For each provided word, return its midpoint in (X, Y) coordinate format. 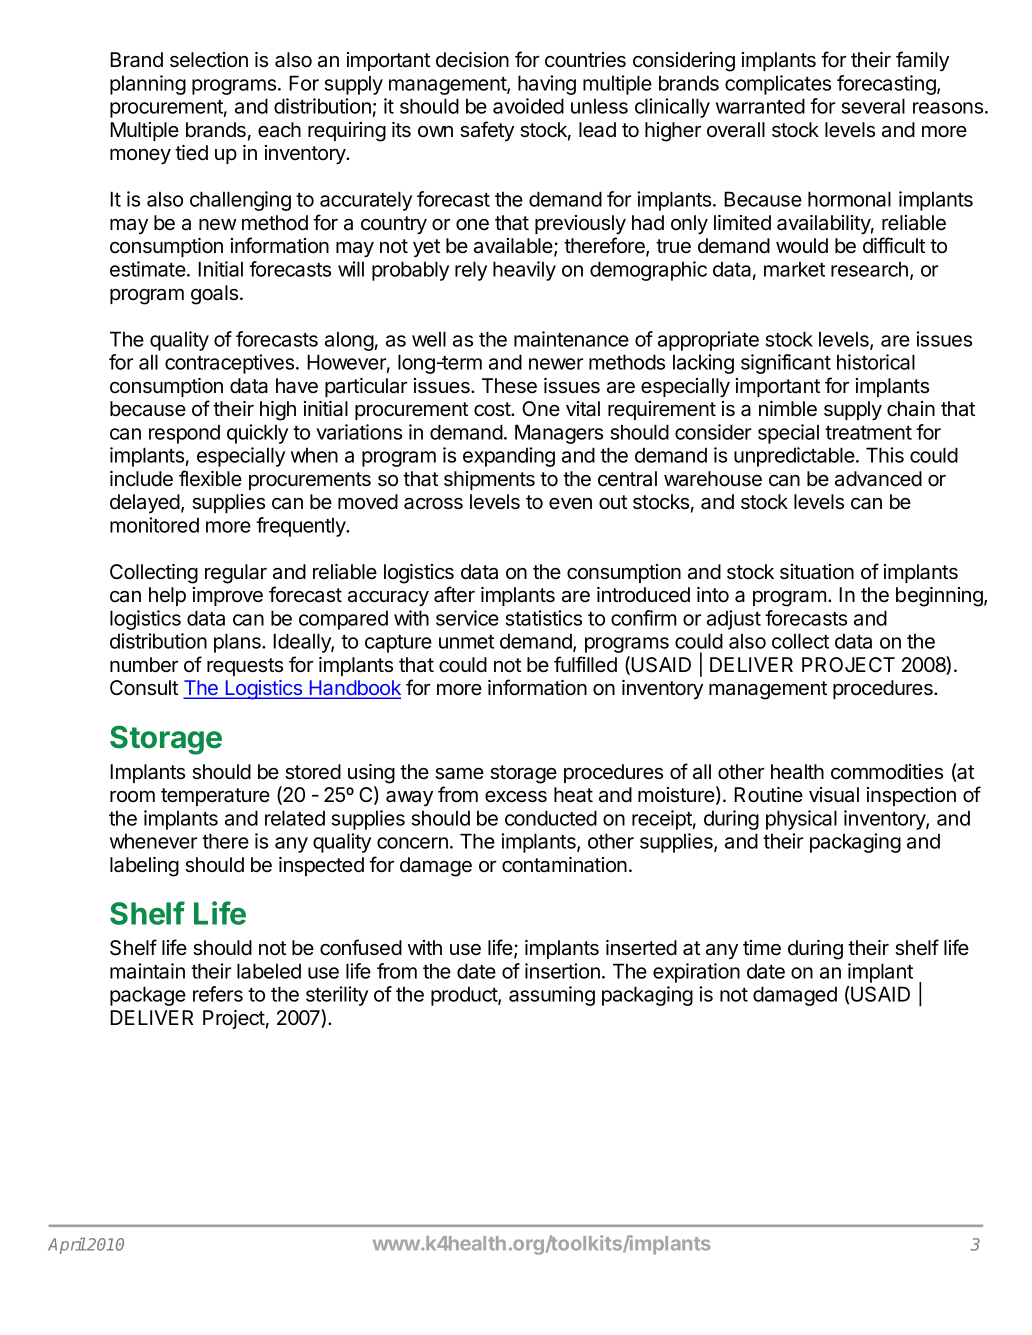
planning (148, 85)
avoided (528, 106)
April (67, 1245)
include (141, 479)
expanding (509, 457)
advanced (878, 479)
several (873, 106)
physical (801, 820)
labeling (144, 867)
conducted (551, 818)
